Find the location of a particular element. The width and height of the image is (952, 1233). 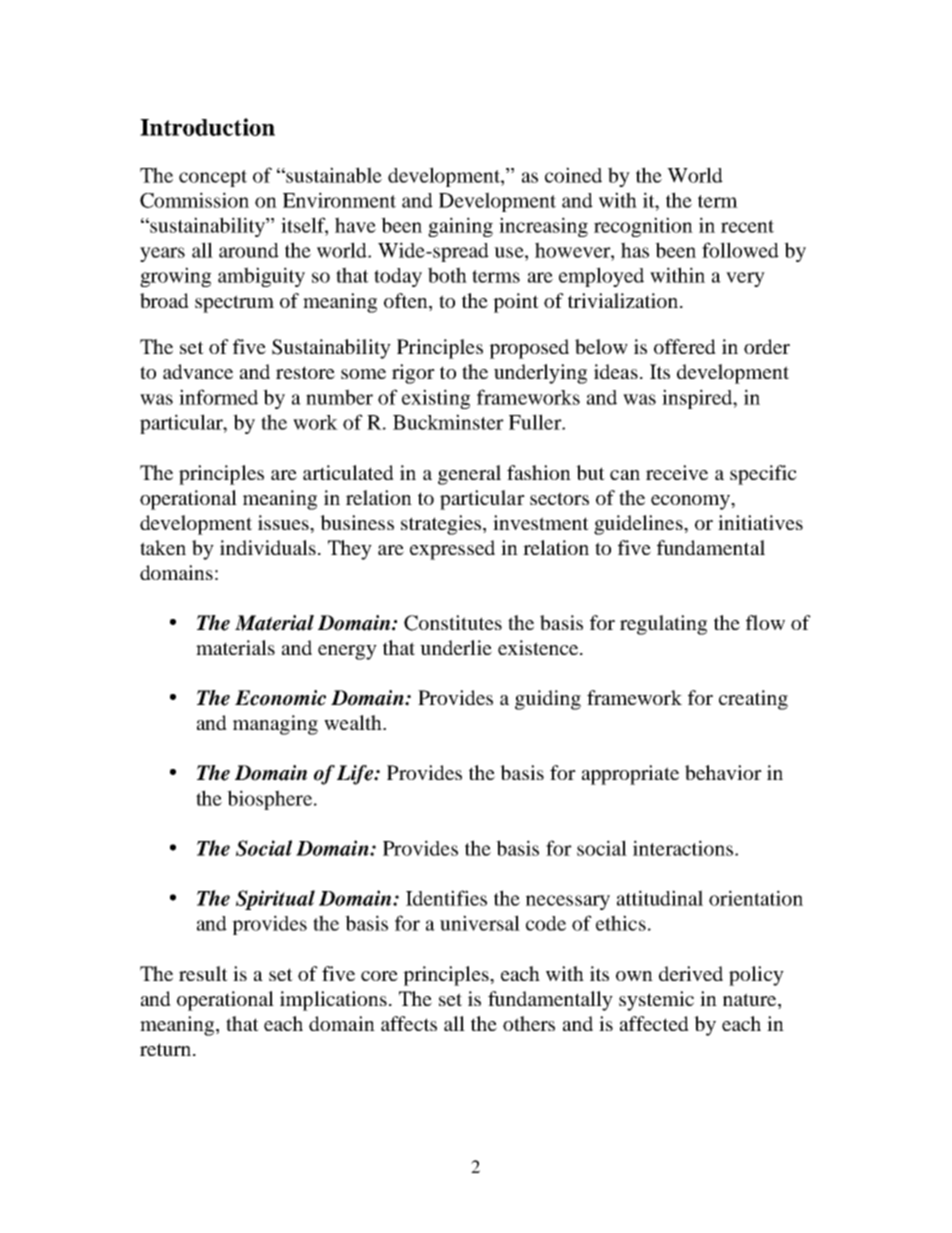

recognition is located at coordinates (643, 227).
